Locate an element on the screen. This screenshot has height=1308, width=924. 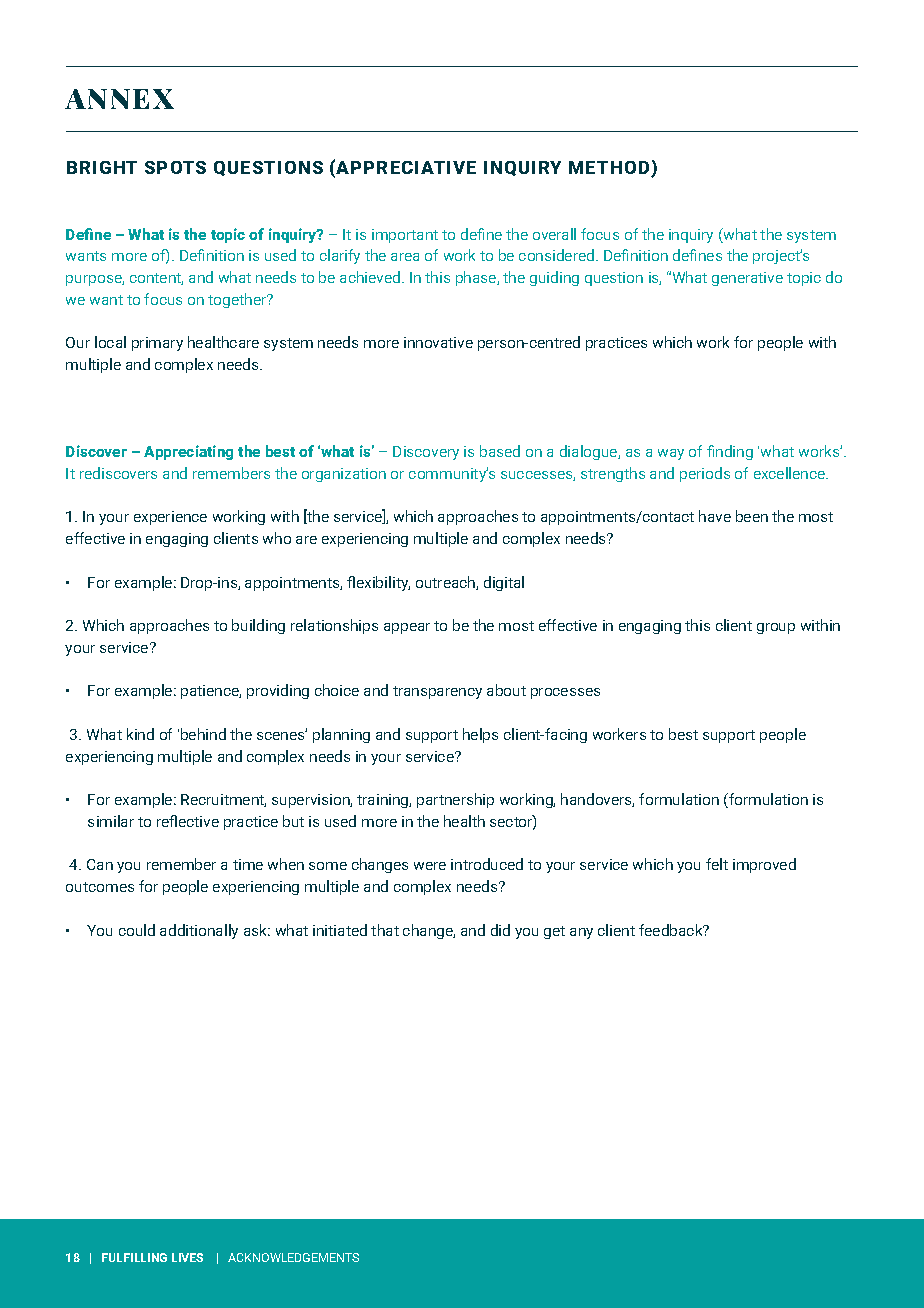
felt is located at coordinates (717, 864).
